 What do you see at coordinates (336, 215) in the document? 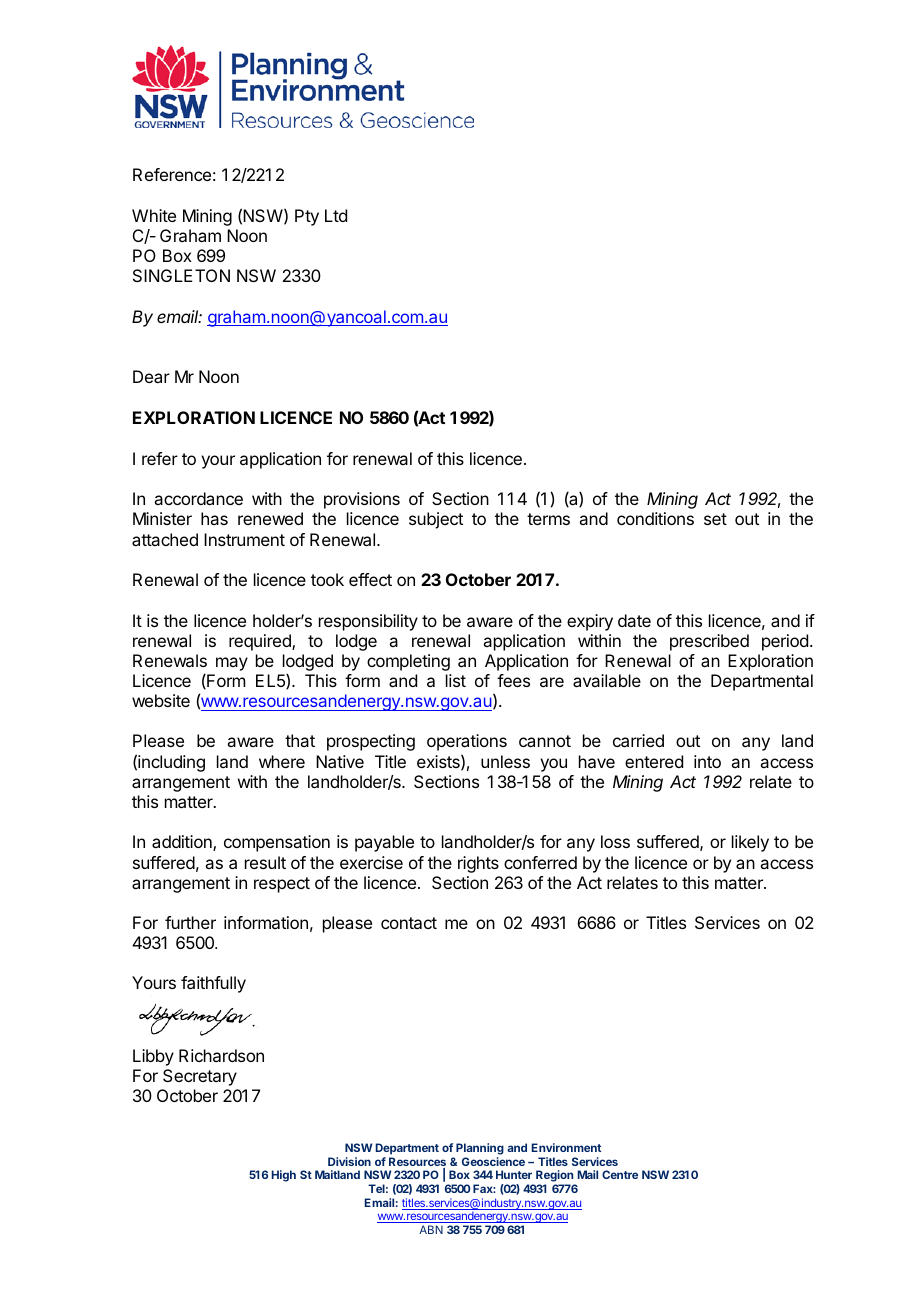
I see `Ltd` at bounding box center [336, 215].
